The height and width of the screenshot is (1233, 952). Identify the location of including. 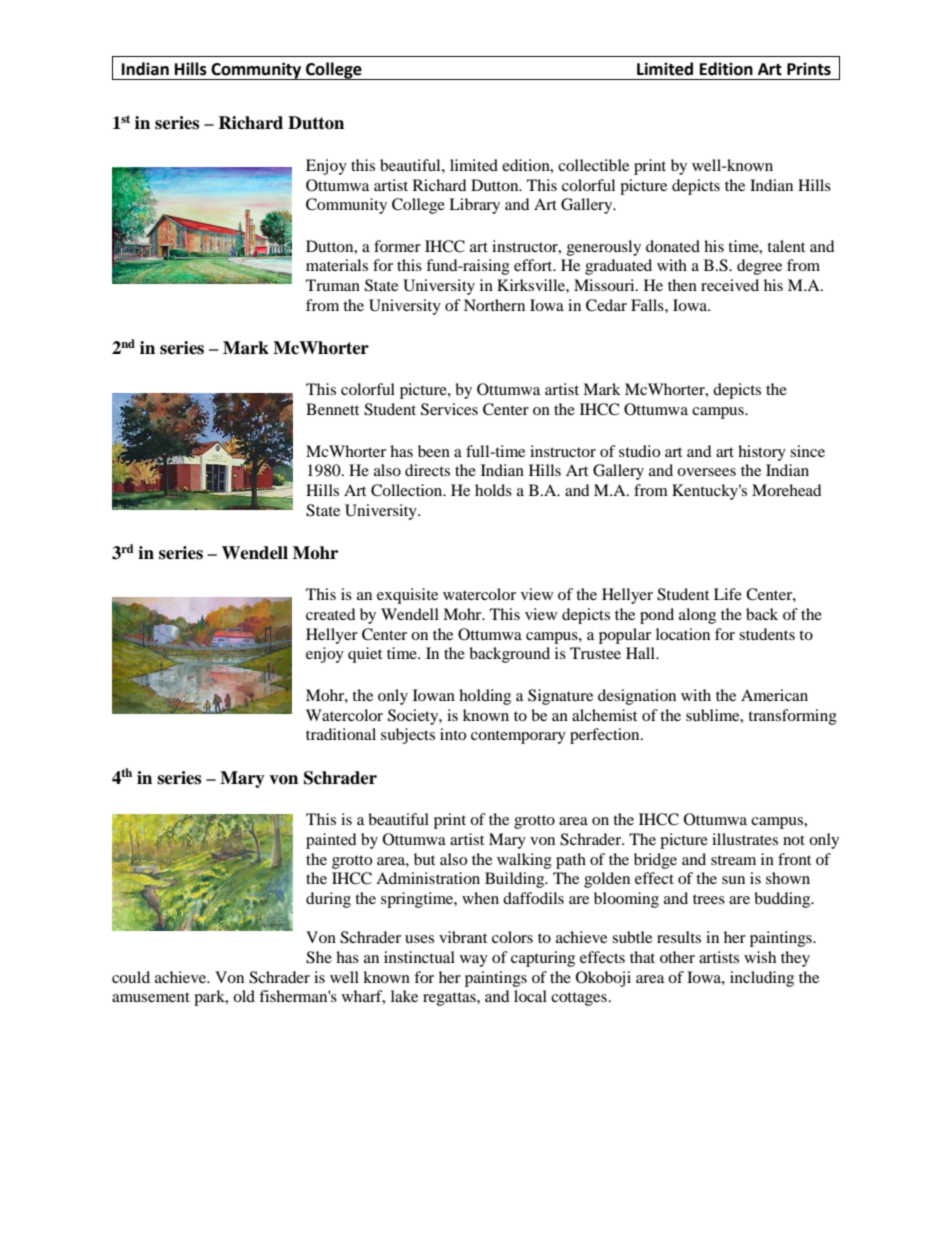
(762, 979).
